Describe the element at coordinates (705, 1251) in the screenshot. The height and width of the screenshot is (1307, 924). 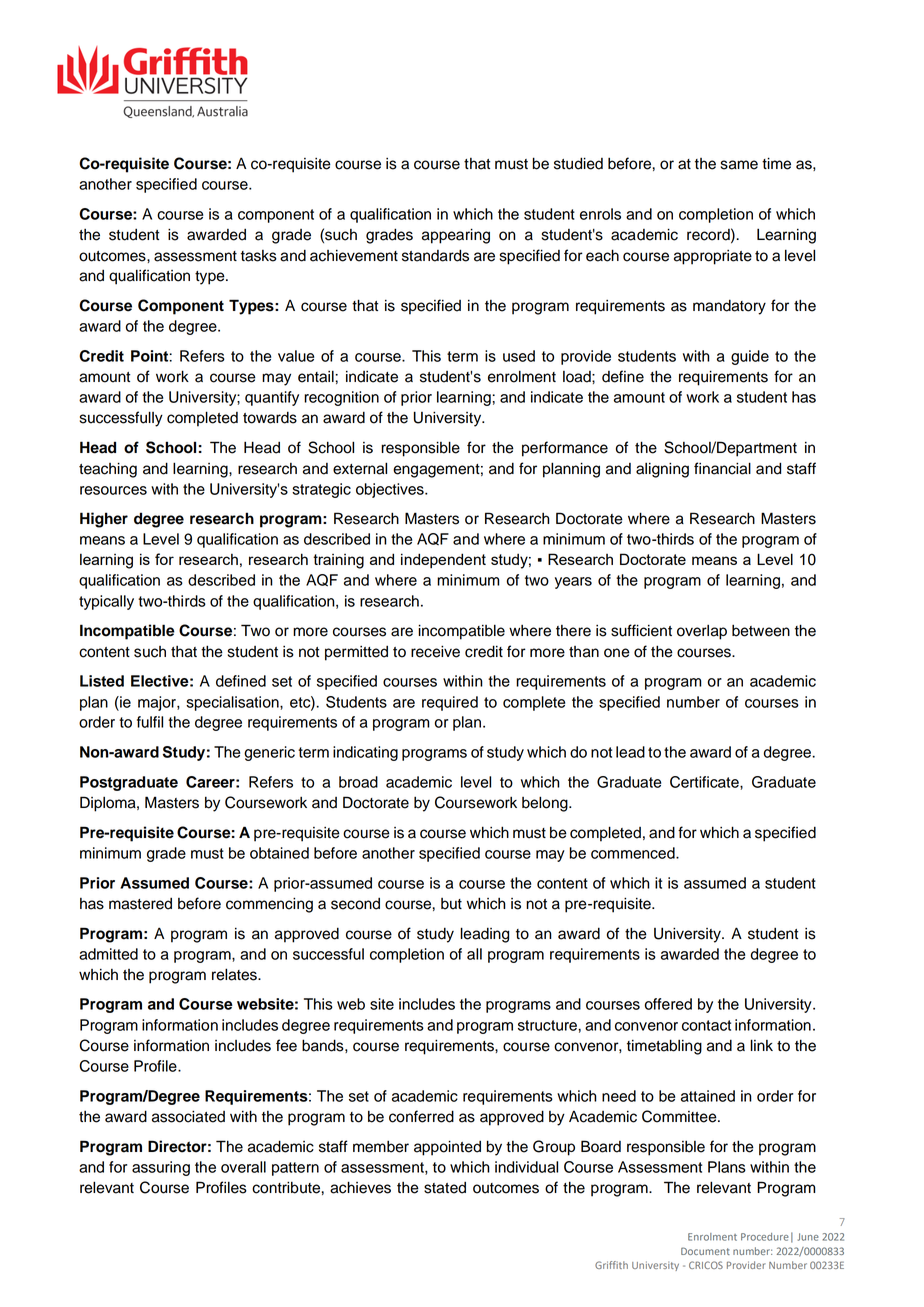
I see `Document` at that location.
